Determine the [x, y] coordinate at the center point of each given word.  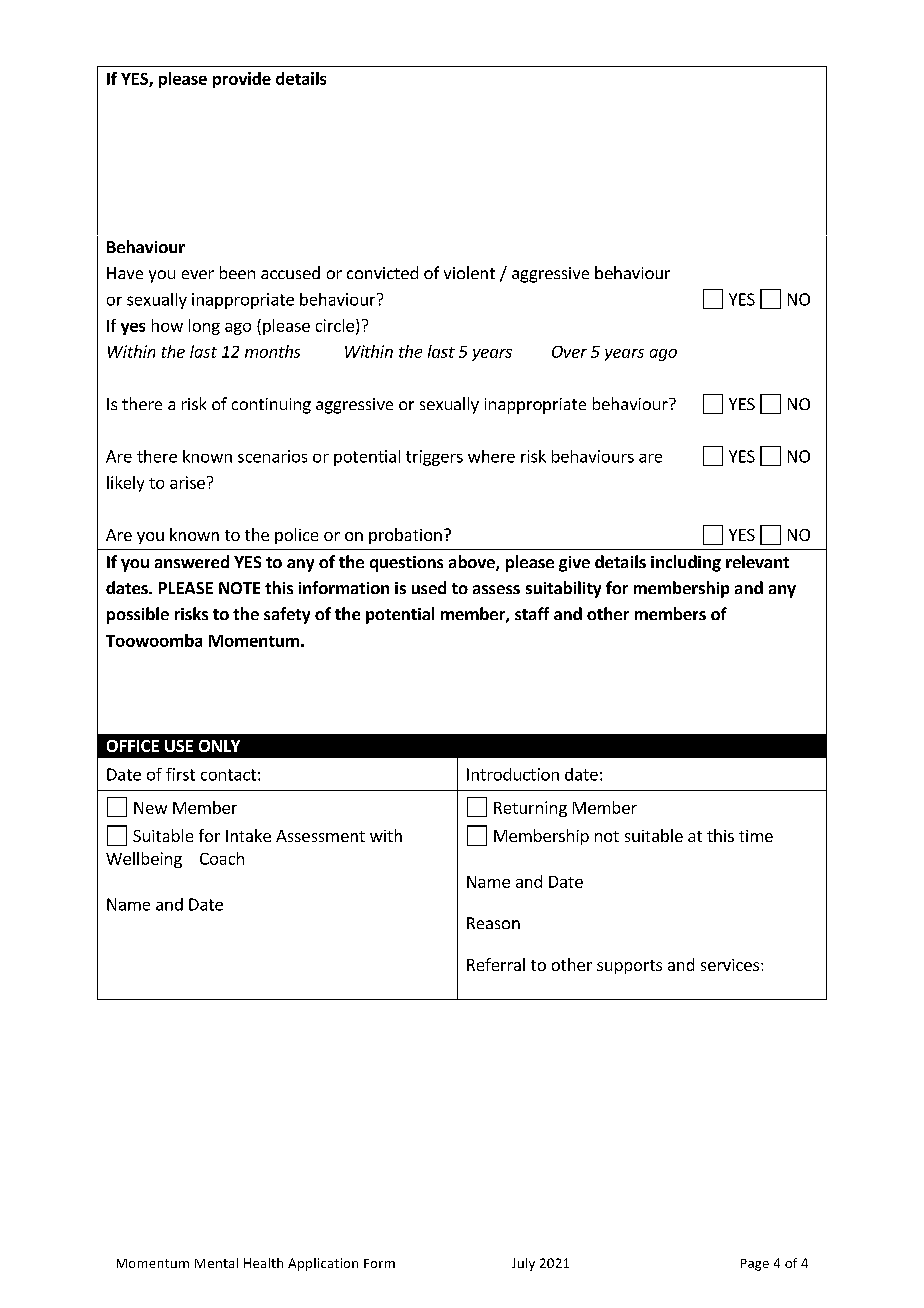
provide [242, 80]
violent [469, 272]
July [523, 1264]
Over [569, 352]
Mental [216, 1263]
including [686, 563]
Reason [493, 923]
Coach [222, 858]
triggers [434, 458]
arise [187, 482]
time [756, 836]
